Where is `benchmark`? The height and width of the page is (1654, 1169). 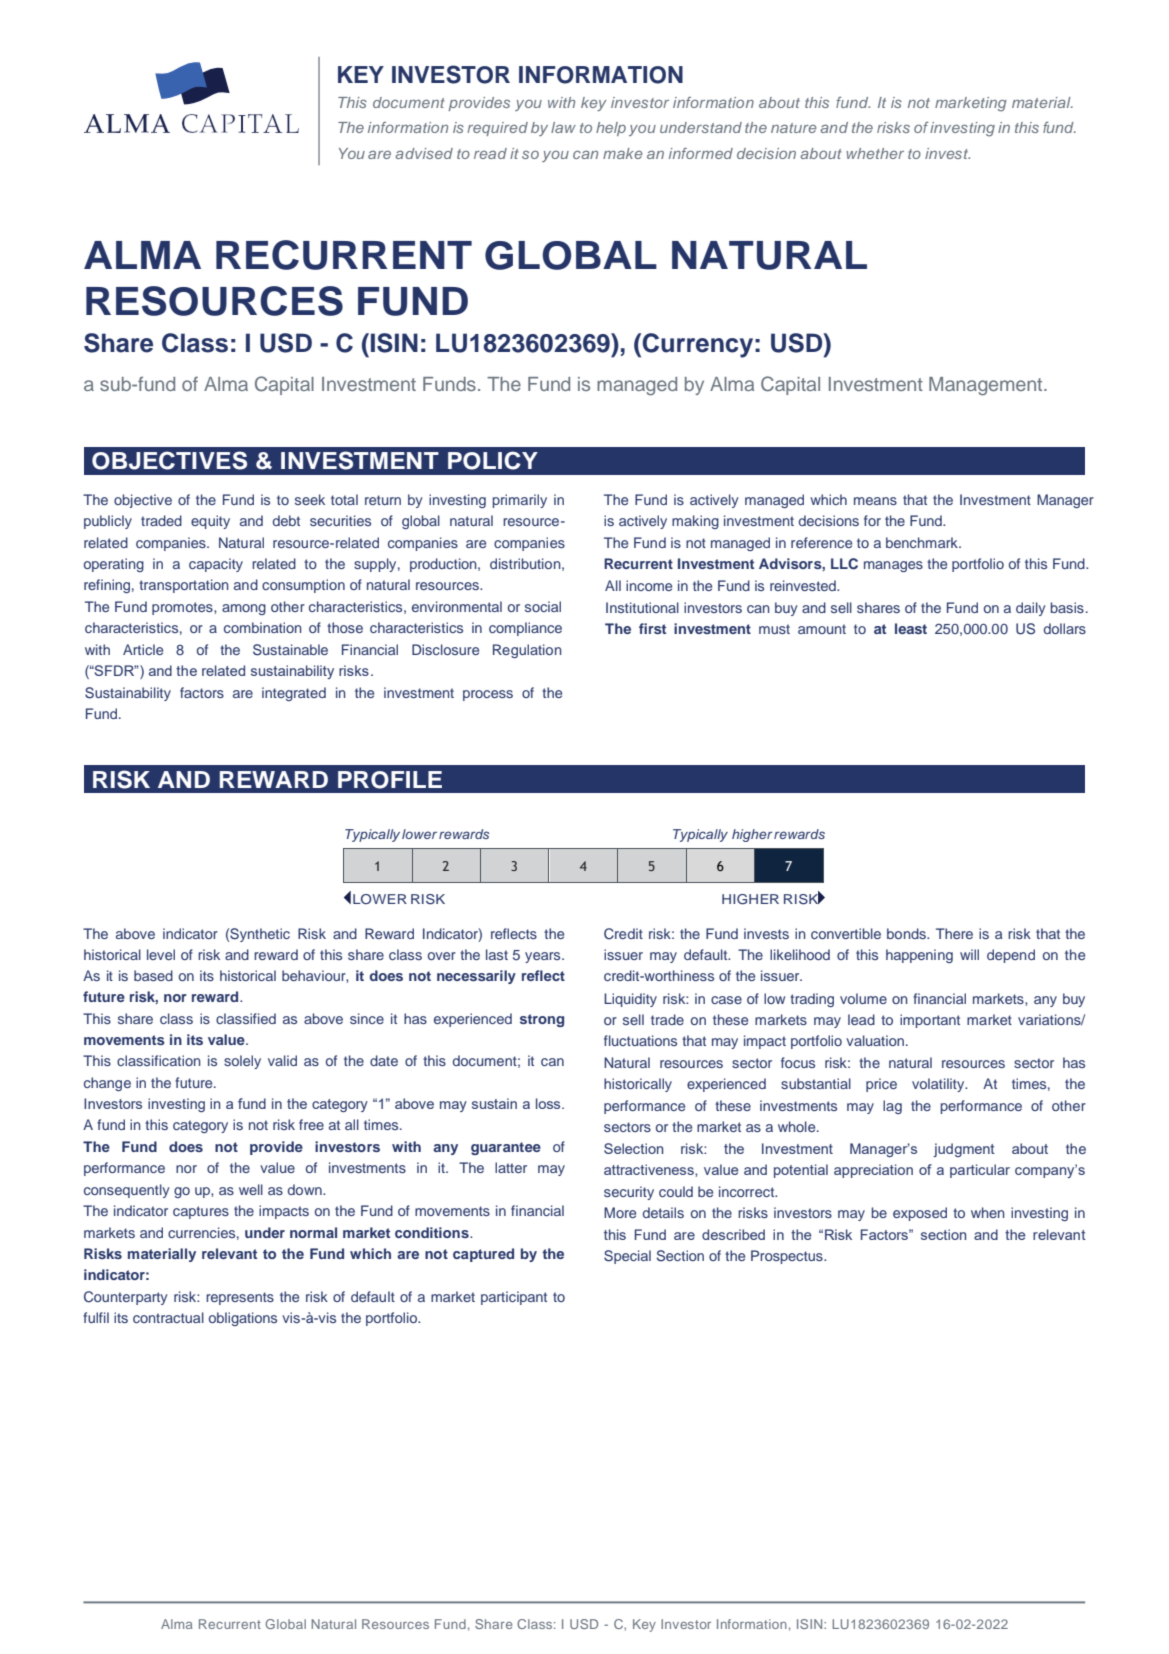 benchmark is located at coordinates (923, 542).
